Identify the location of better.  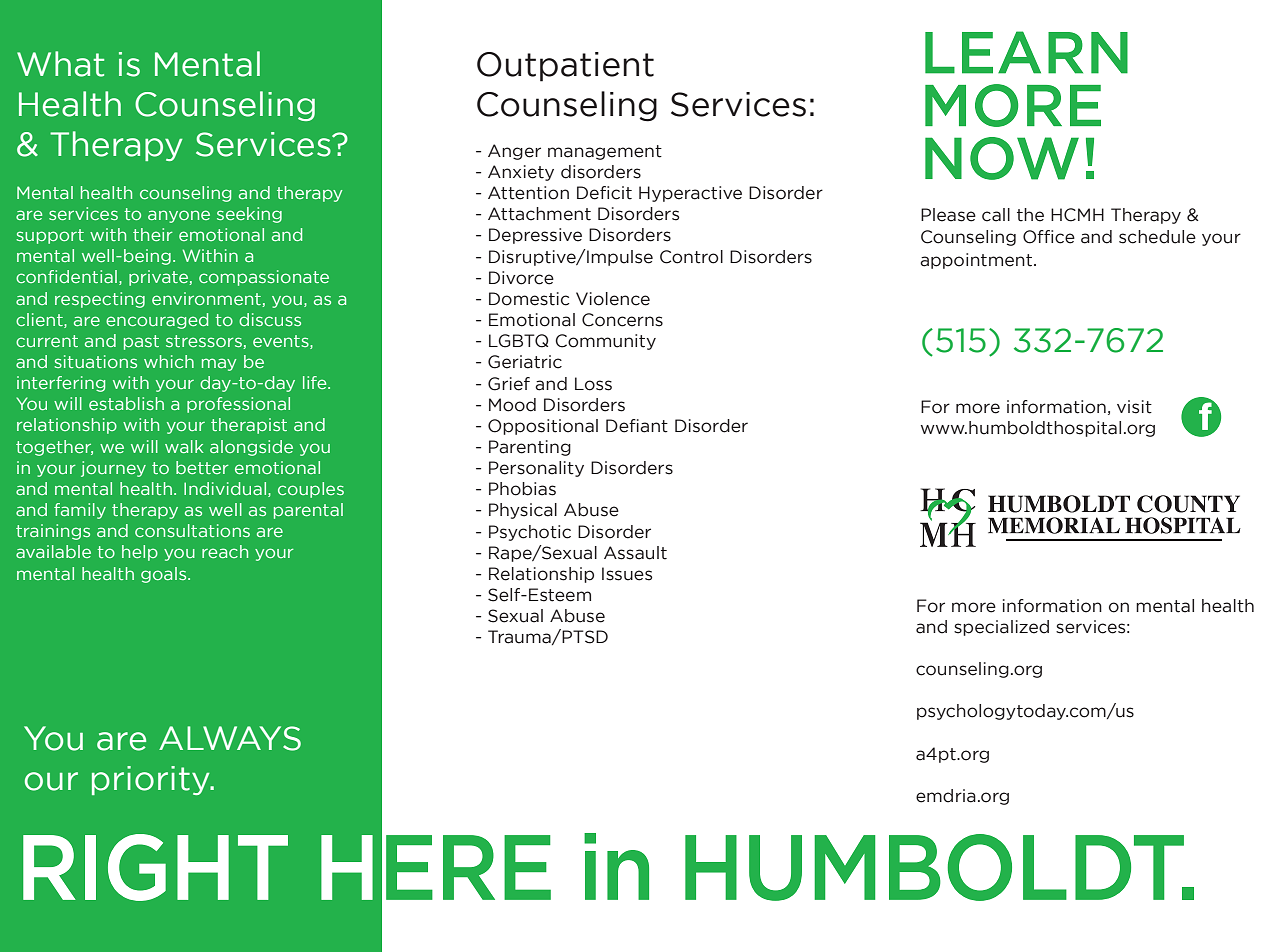
(202, 467).
